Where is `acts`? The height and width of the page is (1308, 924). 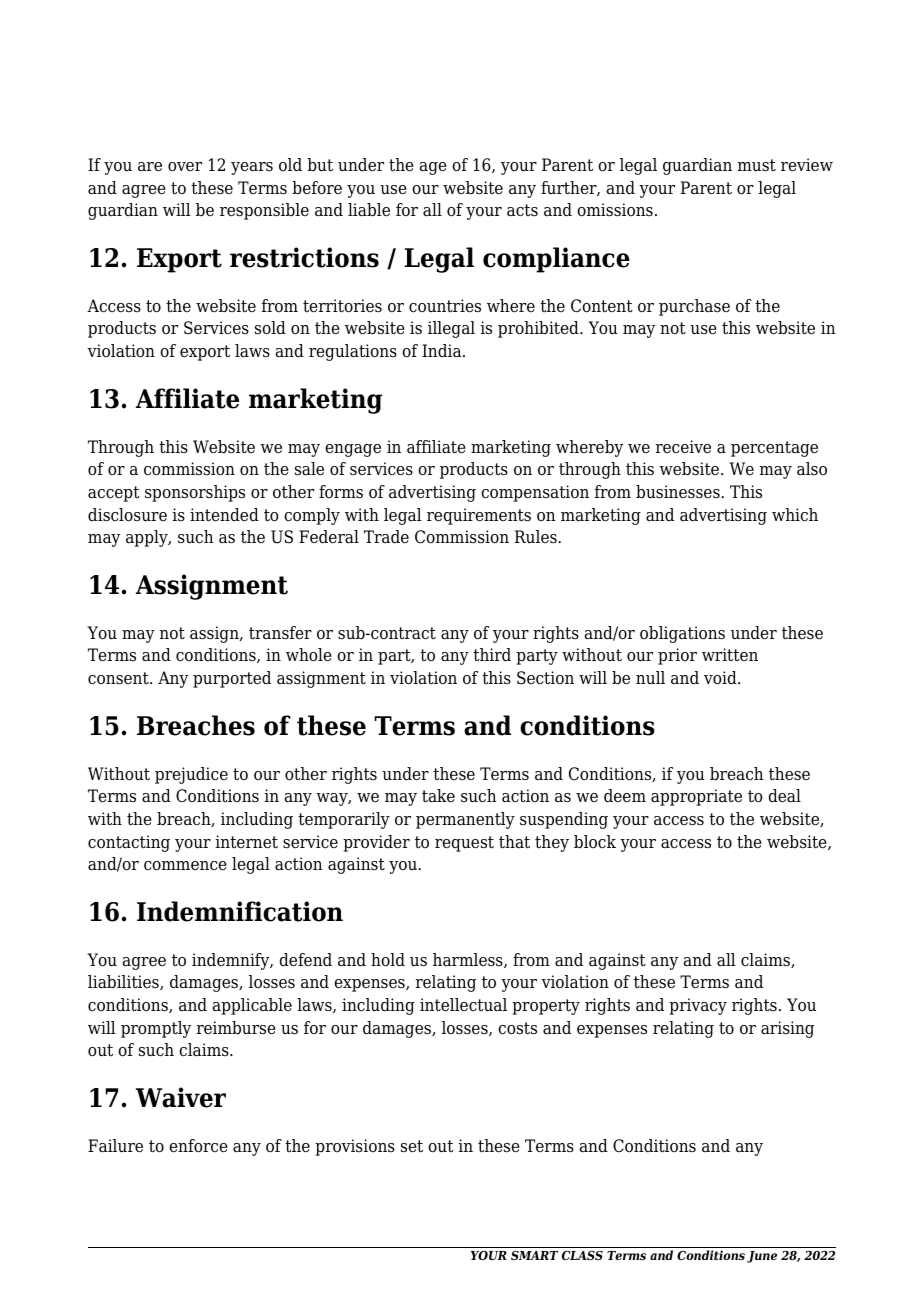
acts is located at coordinates (522, 210).
